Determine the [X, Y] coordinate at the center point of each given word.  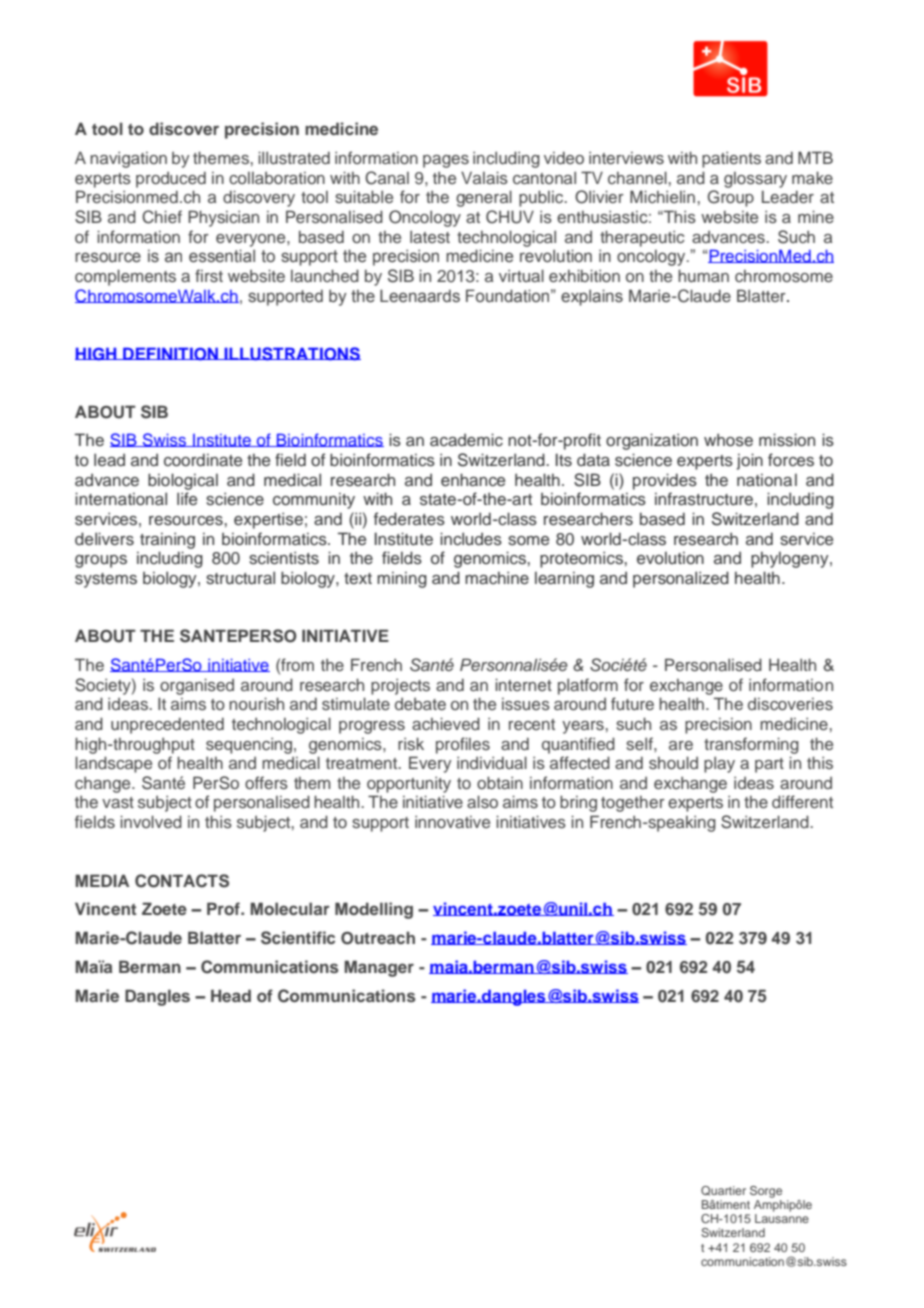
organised [197, 686]
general [484, 198]
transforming [751, 745]
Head [231, 995]
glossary [755, 180]
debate [420, 704]
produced [171, 179]
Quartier [723, 1191]
